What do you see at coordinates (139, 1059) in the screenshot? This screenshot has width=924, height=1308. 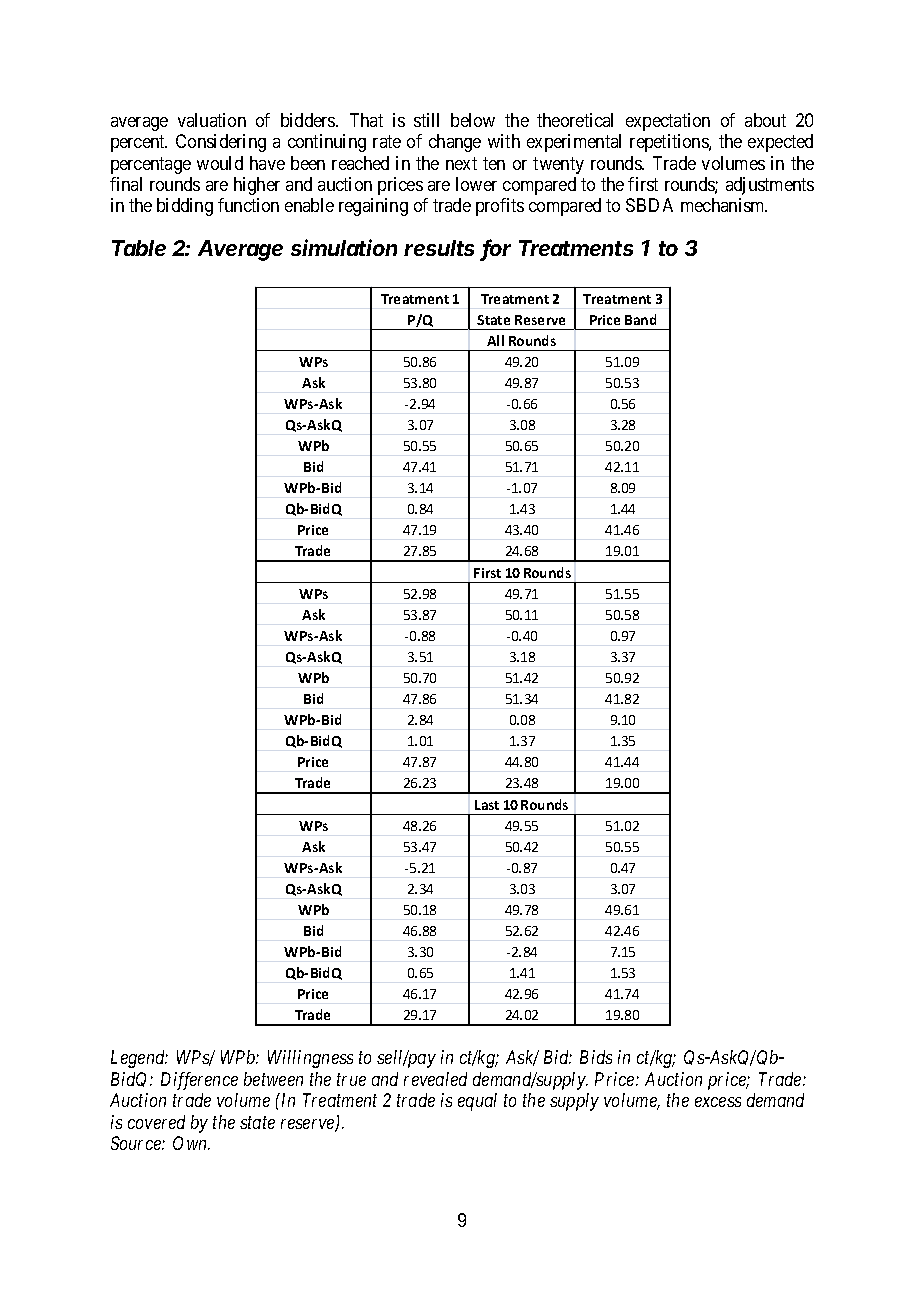 I see `Legend` at bounding box center [139, 1059].
